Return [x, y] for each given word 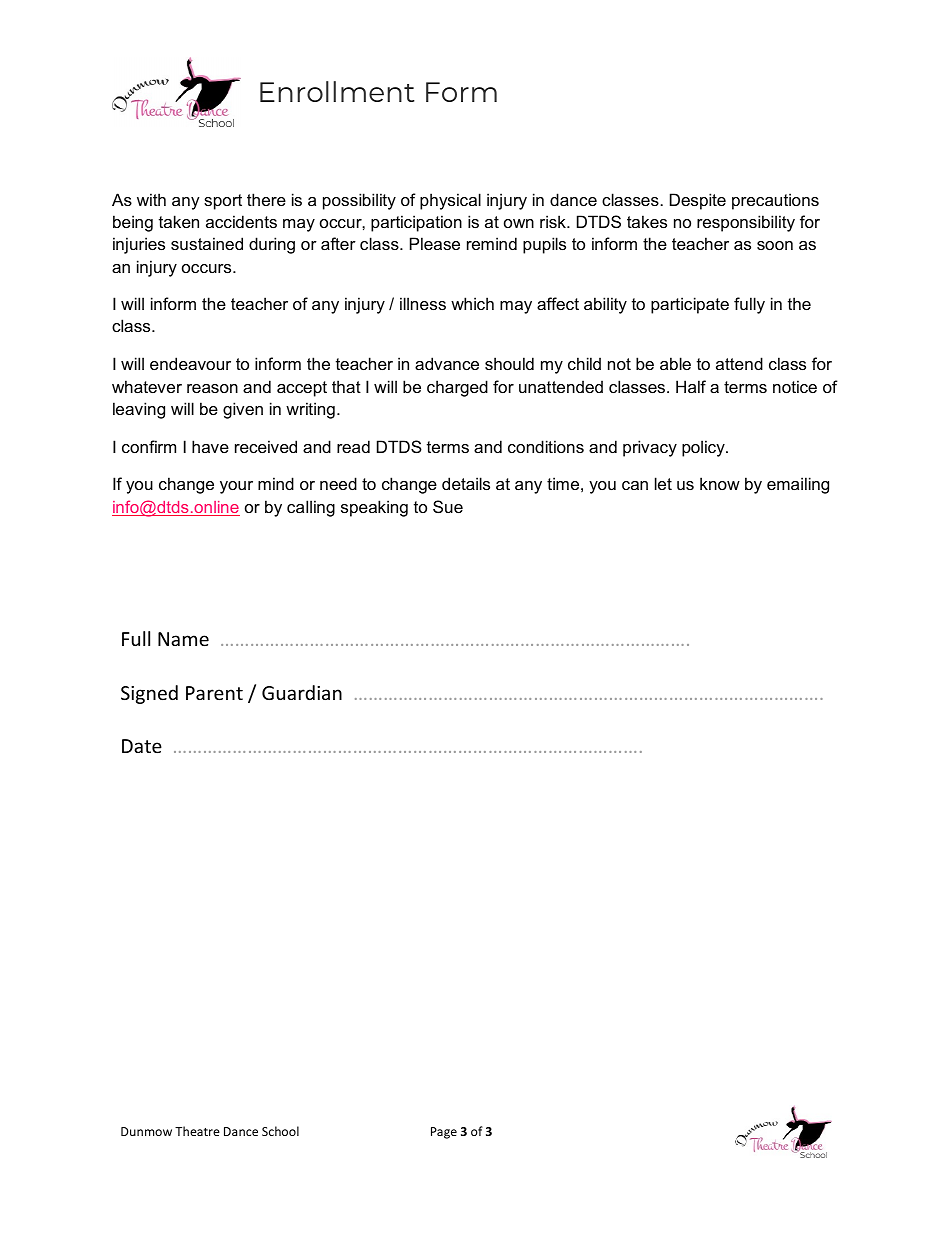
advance [447, 363]
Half [691, 386]
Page [444, 1133]
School [280, 1131]
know [720, 483]
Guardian [302, 692]
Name [183, 639]
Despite [698, 201]
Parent [214, 693]
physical [450, 201]
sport [223, 202]
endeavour [190, 363]
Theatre [197, 1131]
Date [142, 746]
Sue [448, 506]
